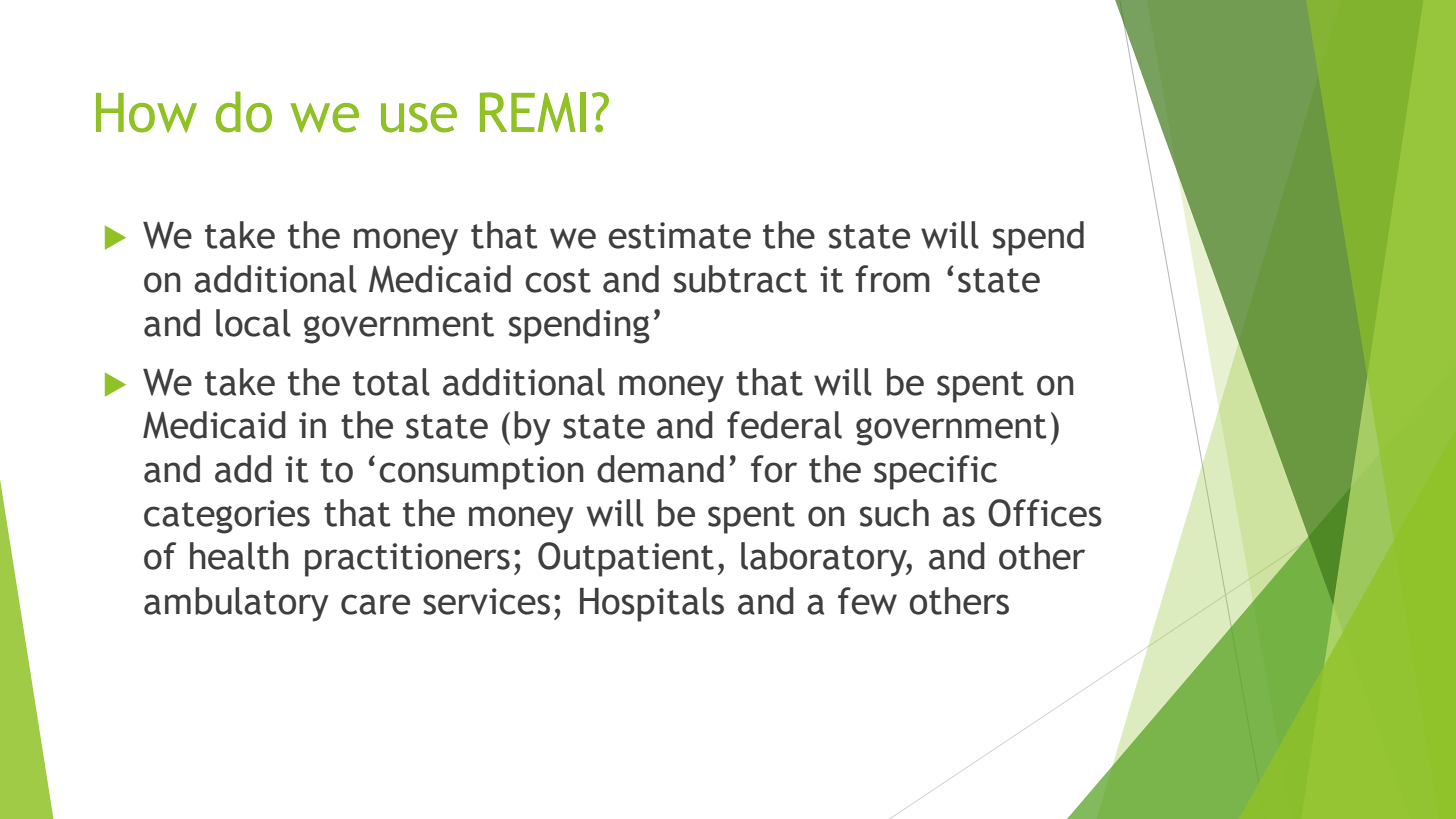 The image size is (1456, 819). Describe the element at coordinates (253, 323) in the page. I see `local` at that location.
